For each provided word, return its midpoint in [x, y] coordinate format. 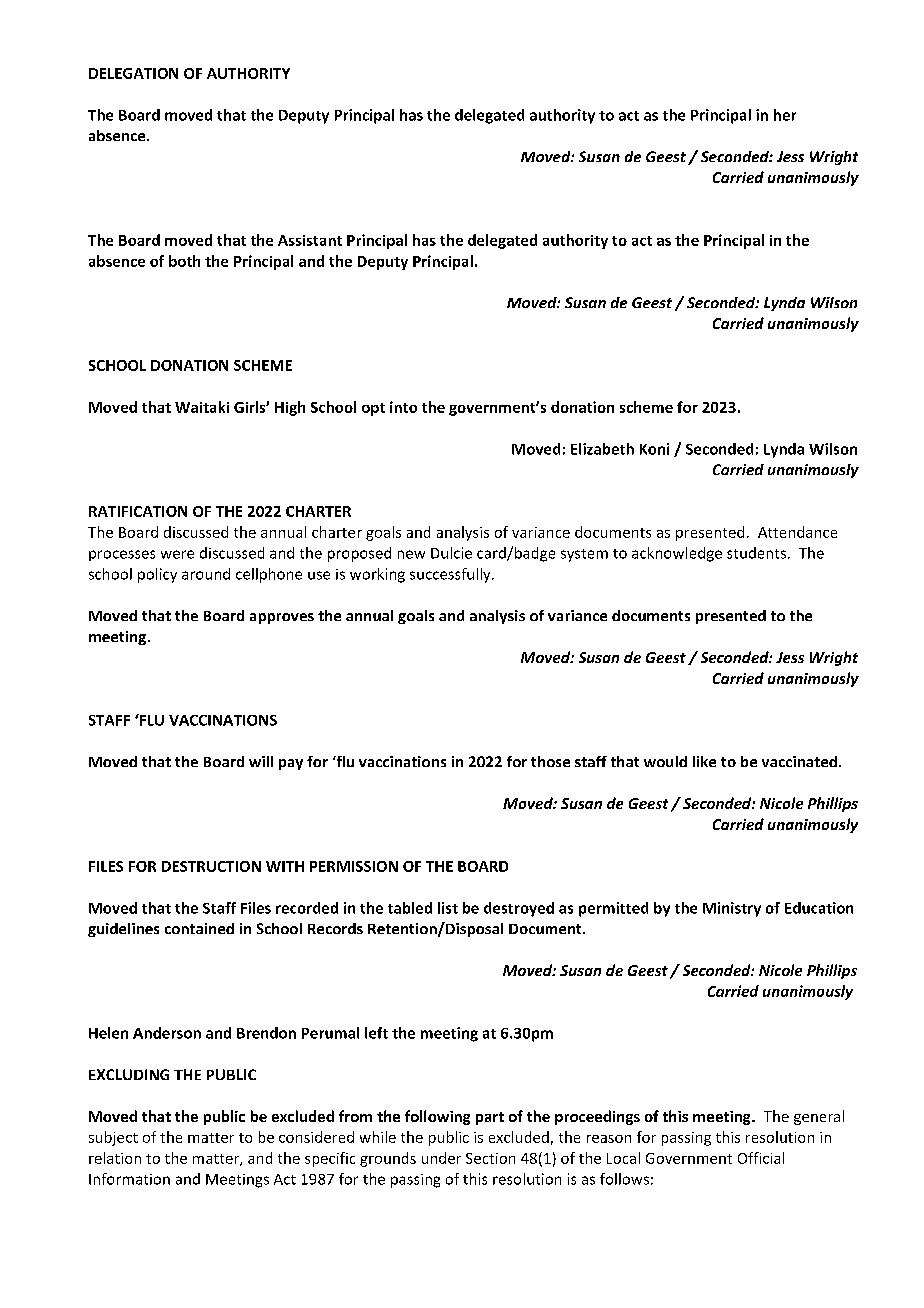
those [550, 761]
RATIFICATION [138, 511]
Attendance [797, 532]
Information [129, 1179]
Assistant [310, 240]
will [261, 761]
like [704, 761]
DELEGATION [133, 73]
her [785, 115]
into [403, 407]
